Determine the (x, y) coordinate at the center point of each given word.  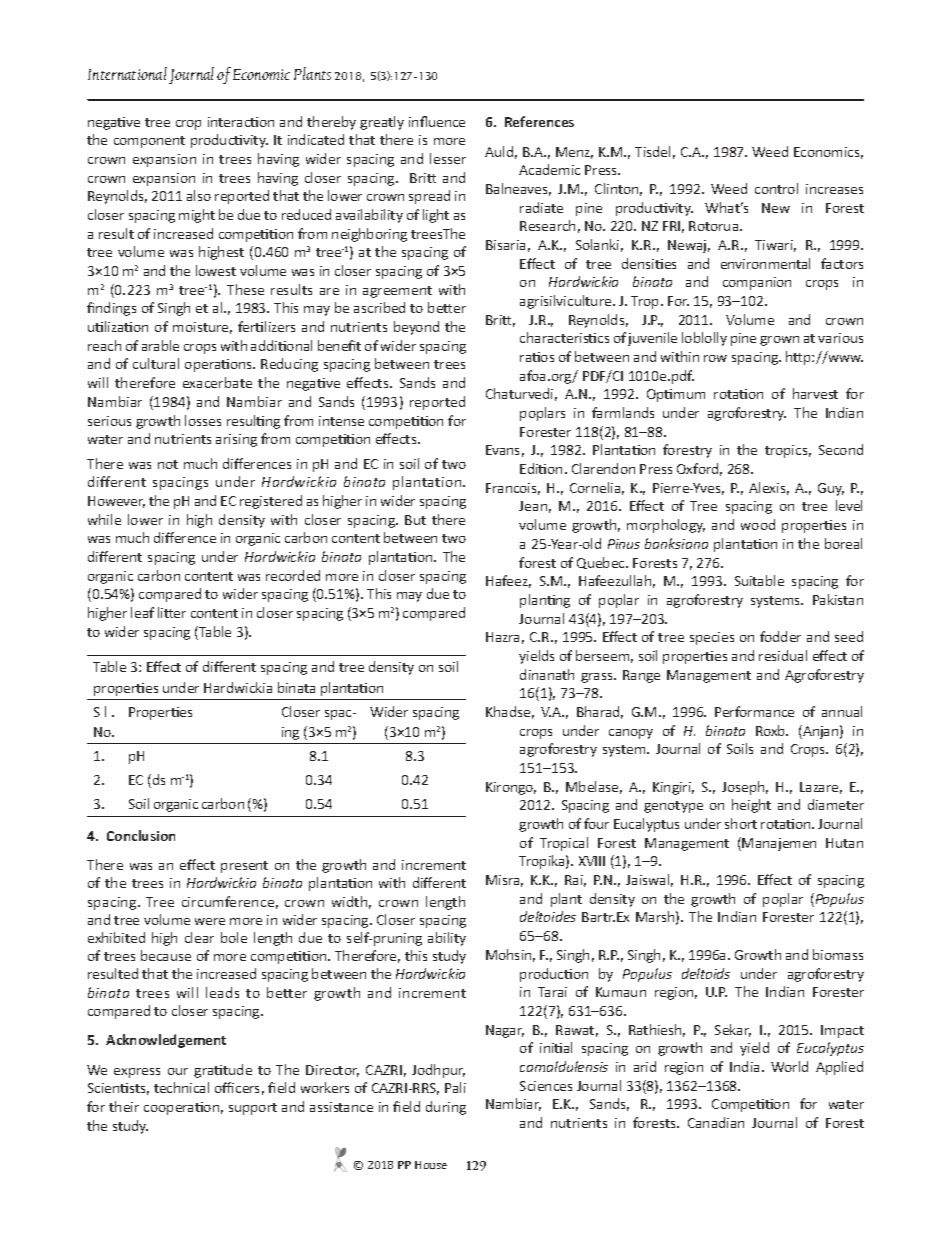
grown (779, 341)
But (415, 520)
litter (172, 612)
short (741, 823)
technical (181, 1087)
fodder (780, 636)
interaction (241, 122)
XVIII (592, 861)
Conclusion (141, 835)
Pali (455, 1087)
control (776, 188)
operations (219, 365)
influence (437, 121)
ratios (537, 357)
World (789, 1066)
